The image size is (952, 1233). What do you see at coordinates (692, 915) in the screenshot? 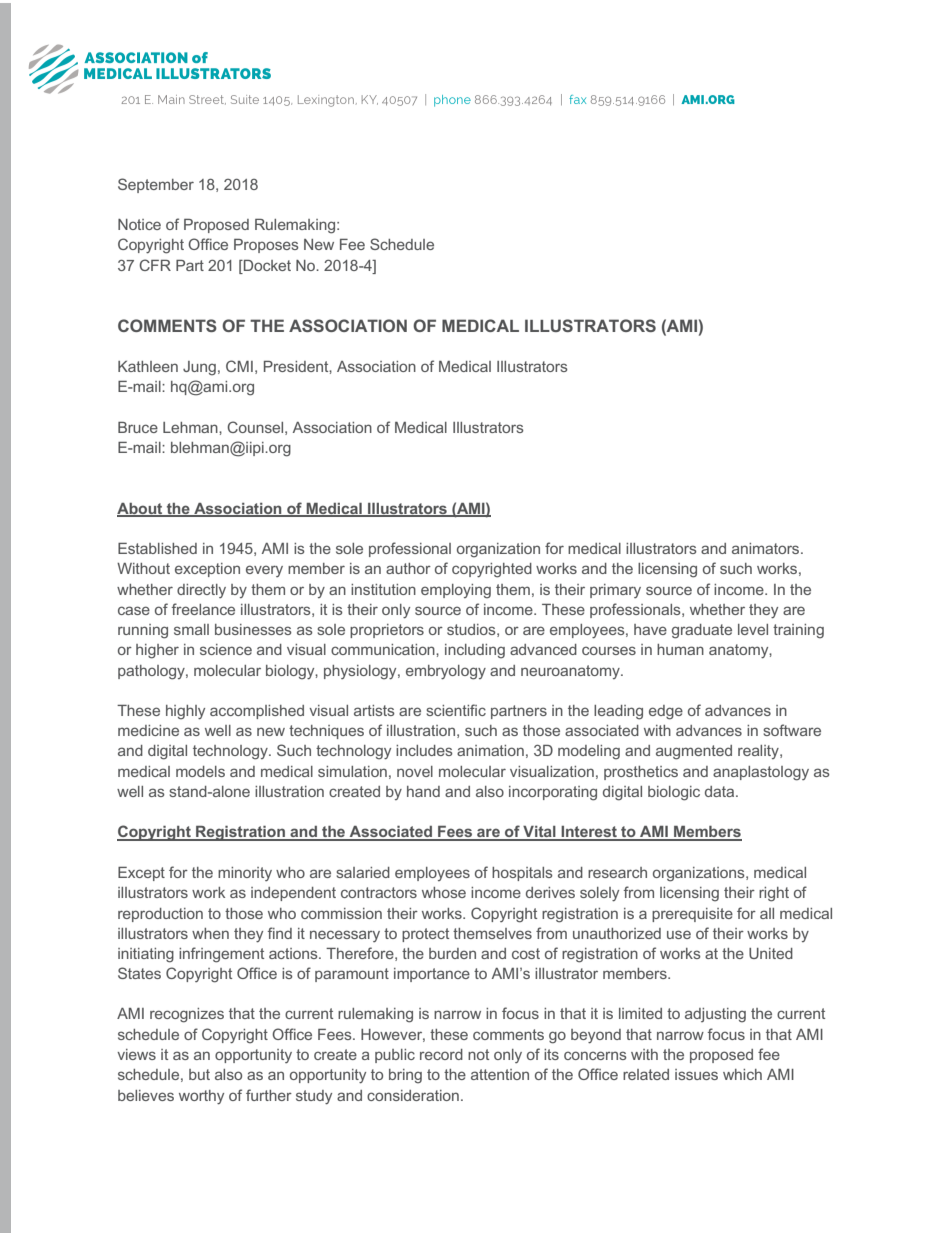
I see `prerequisite` at bounding box center [692, 915].
